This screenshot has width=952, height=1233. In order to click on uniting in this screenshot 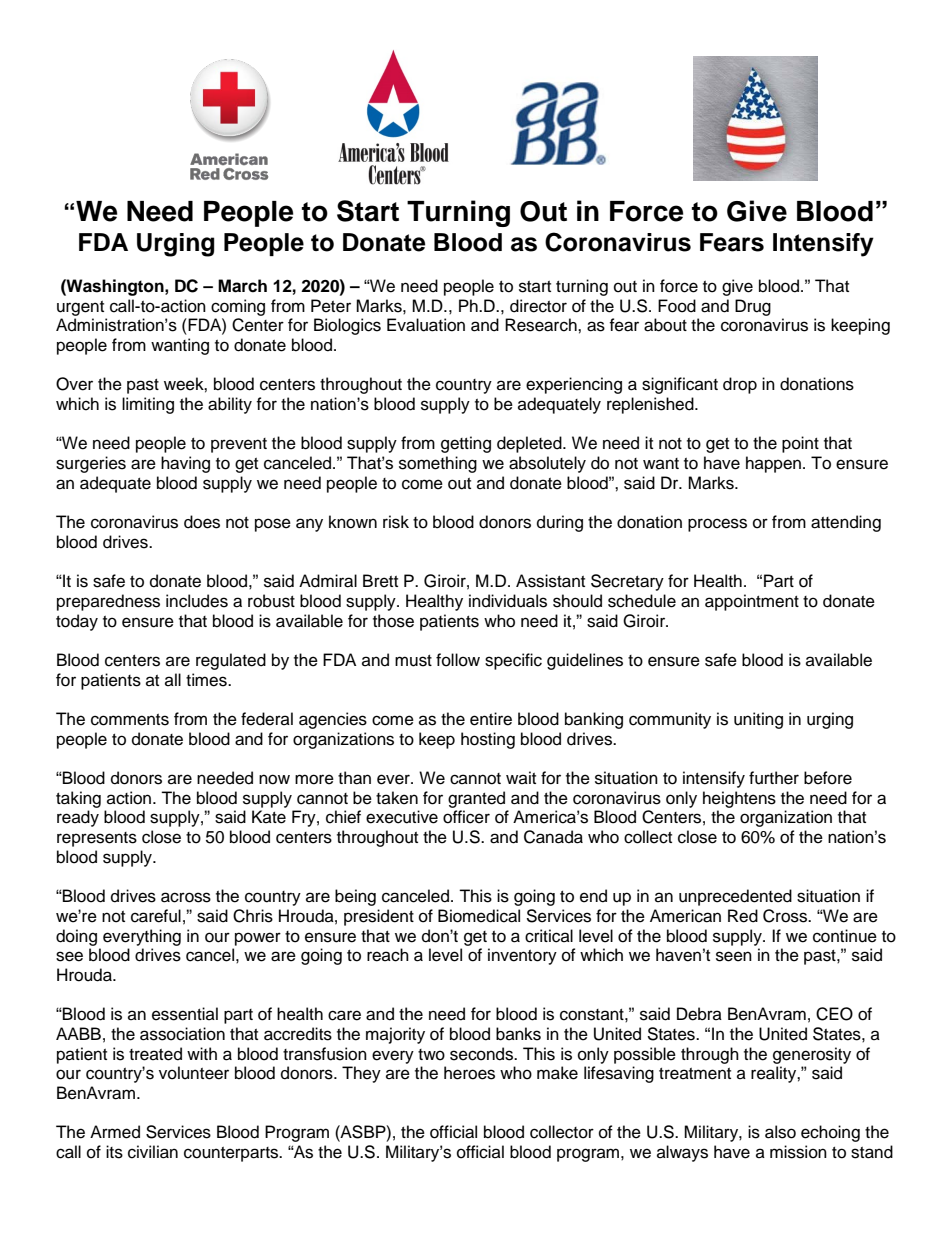, I will do `click(758, 720)`.
